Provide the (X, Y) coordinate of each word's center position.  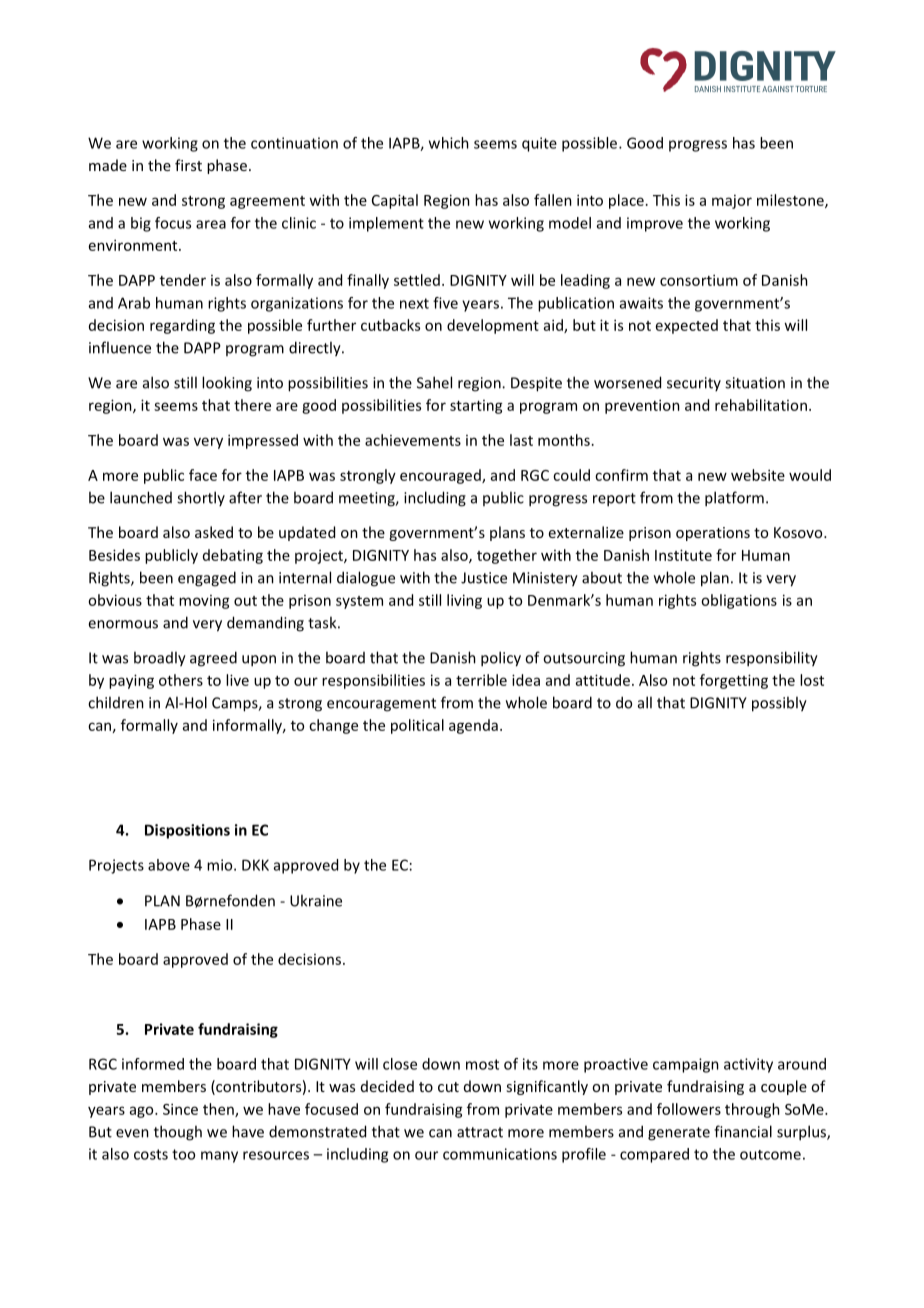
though (178, 1133)
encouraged (441, 476)
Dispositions (187, 831)
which (449, 143)
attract (480, 1132)
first (188, 165)
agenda (473, 726)
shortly (201, 498)
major (732, 202)
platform (734, 499)
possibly (779, 704)
